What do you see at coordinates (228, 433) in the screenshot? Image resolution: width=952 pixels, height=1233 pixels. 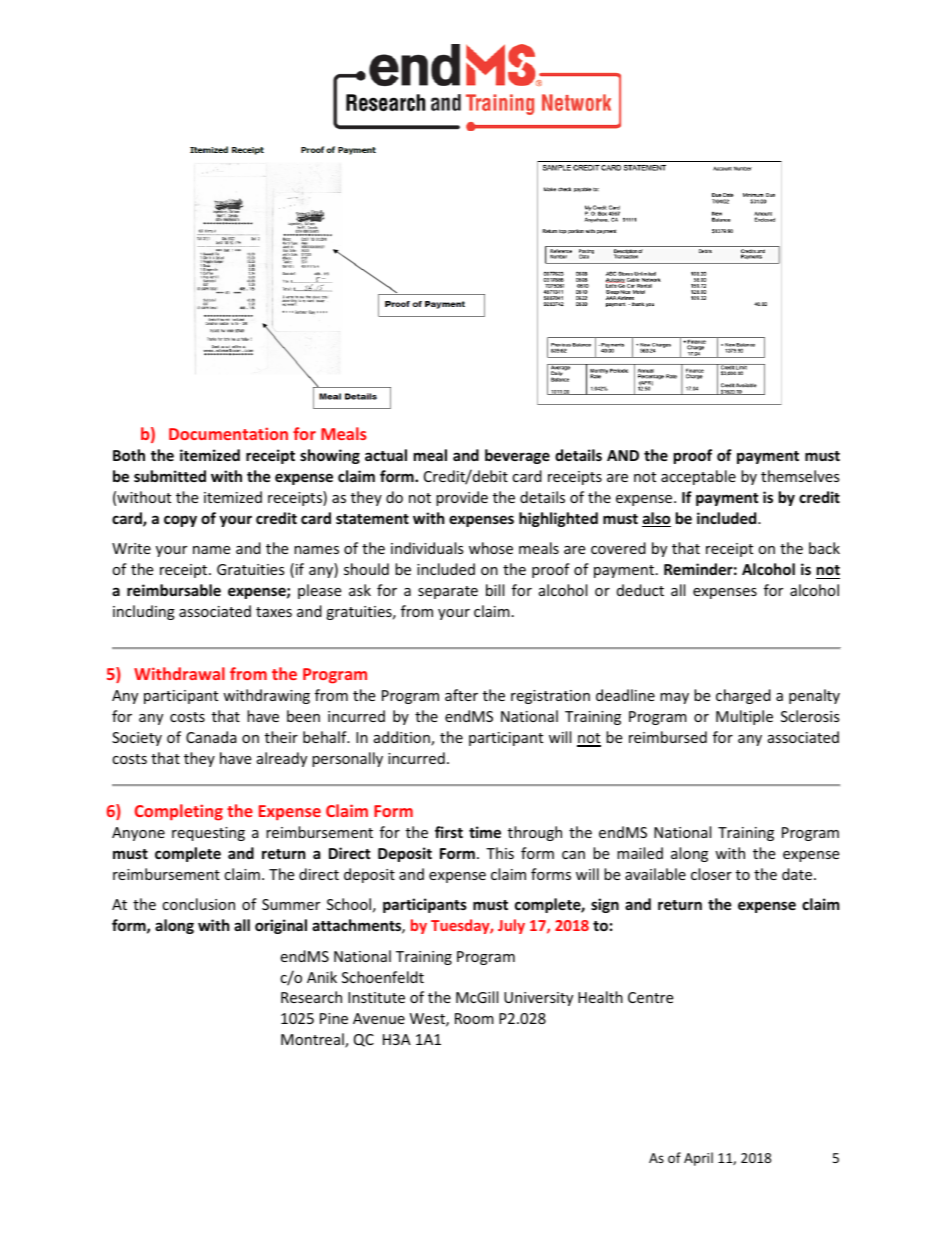 I see `Documentation` at bounding box center [228, 433].
